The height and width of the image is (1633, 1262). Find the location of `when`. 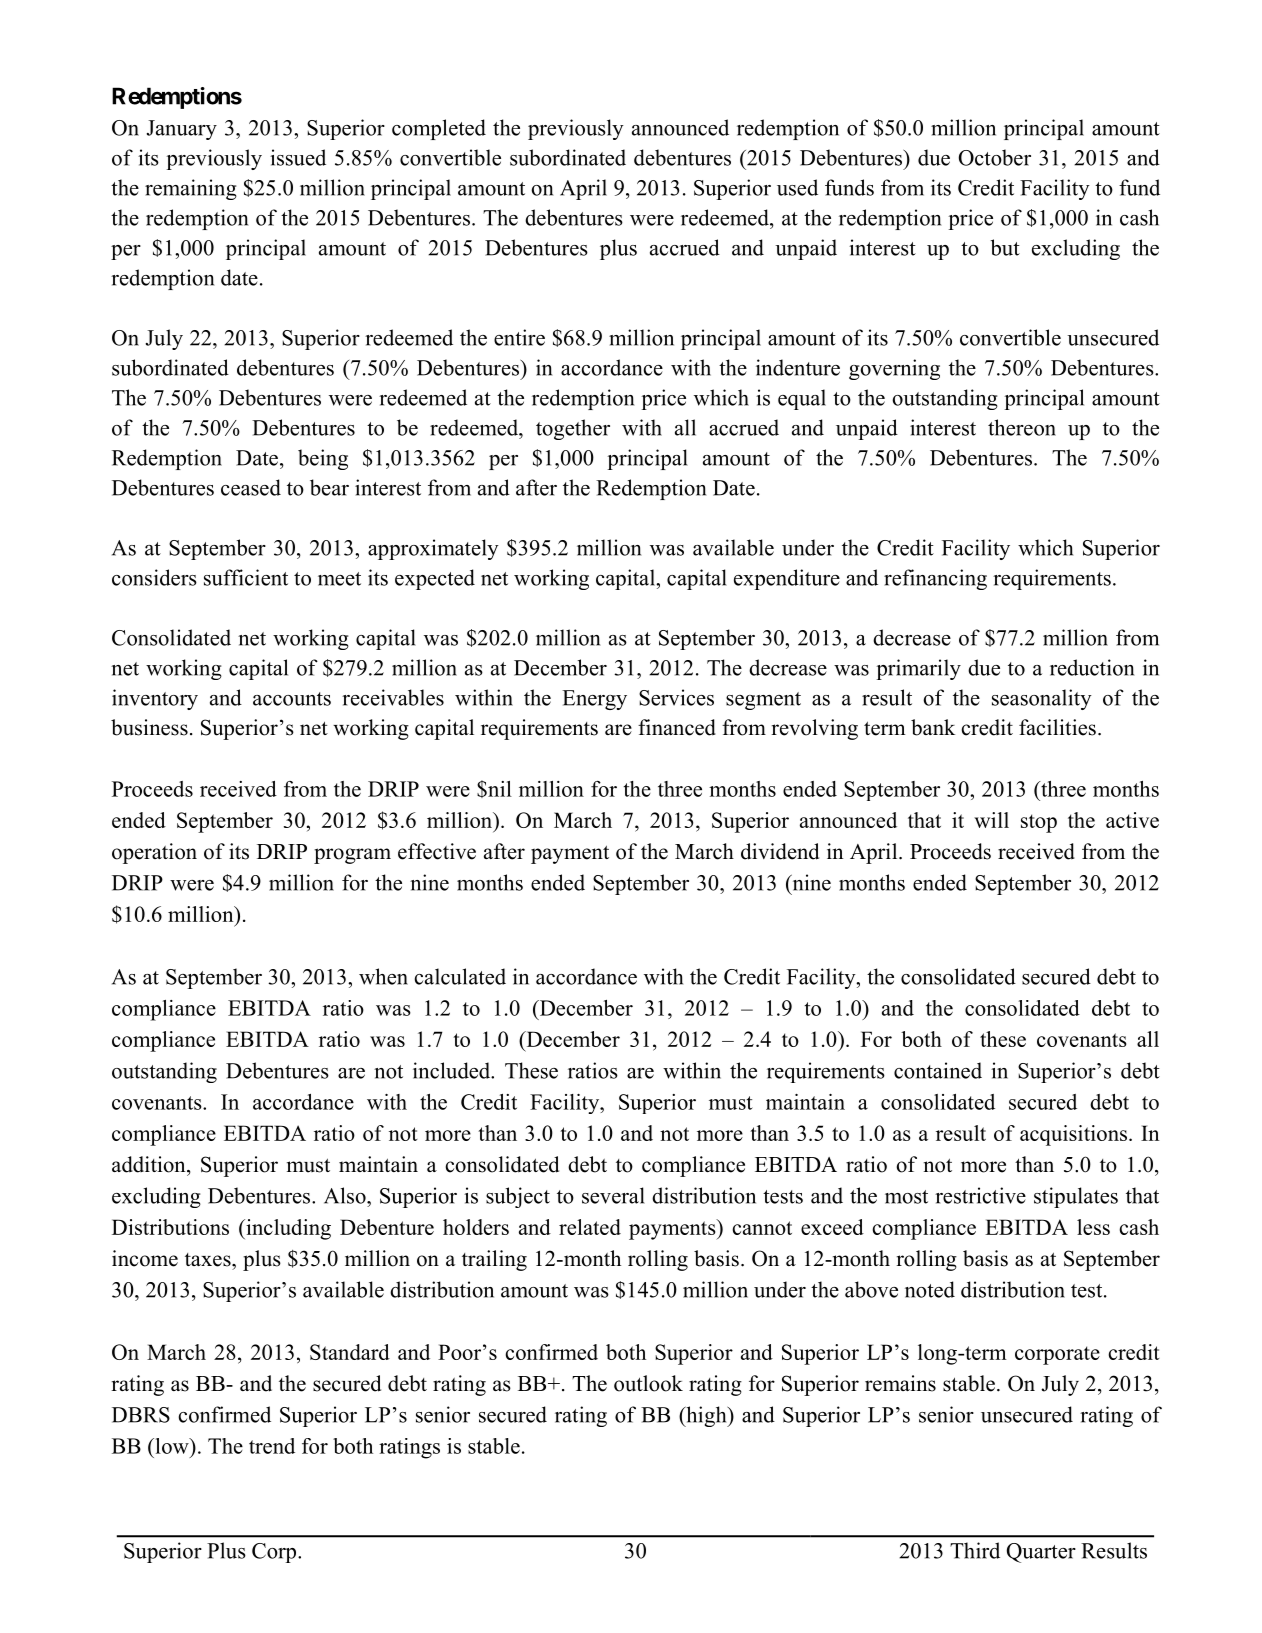

when is located at coordinates (383, 976).
